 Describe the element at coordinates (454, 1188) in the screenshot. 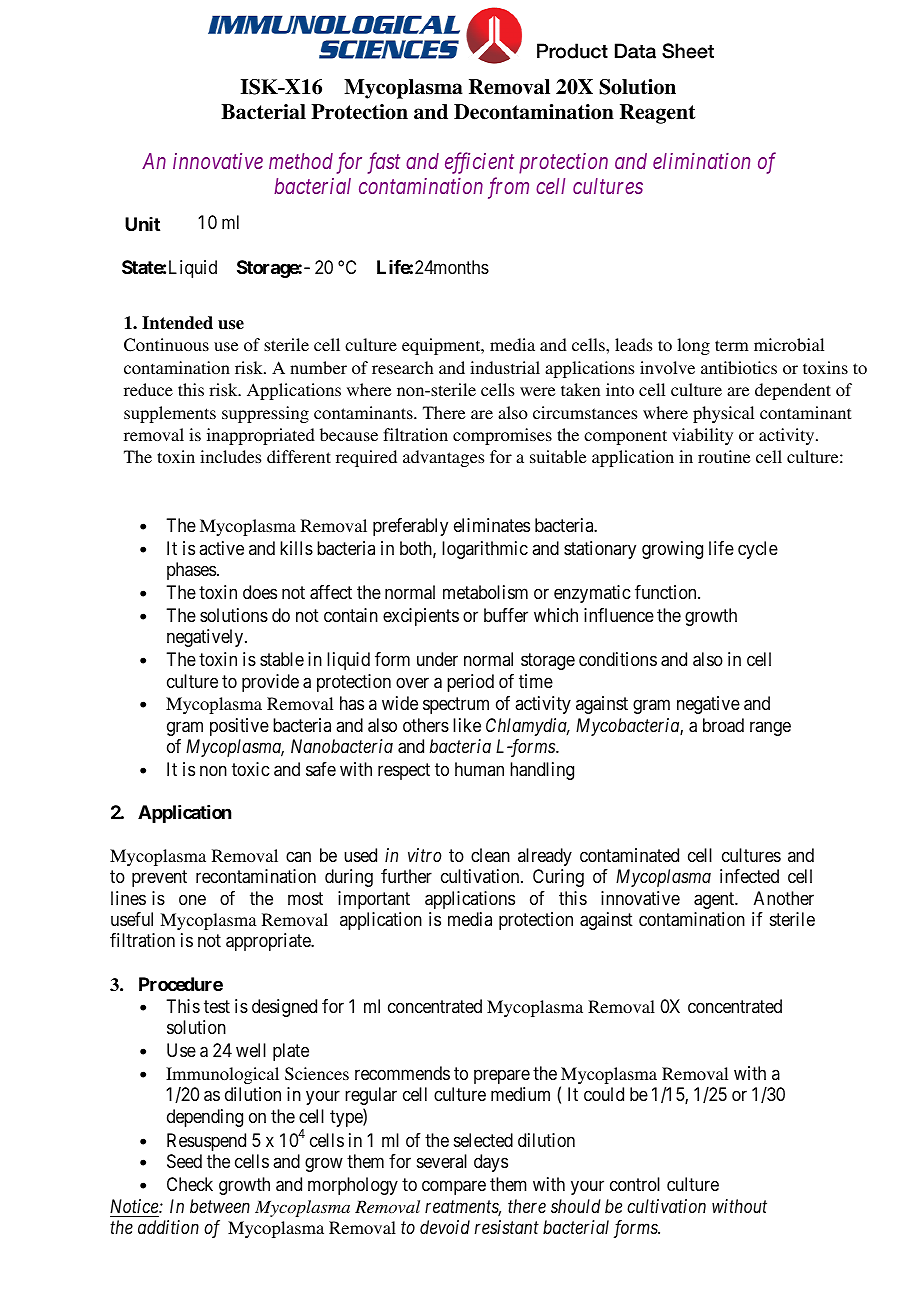

I see `compare` at that location.
